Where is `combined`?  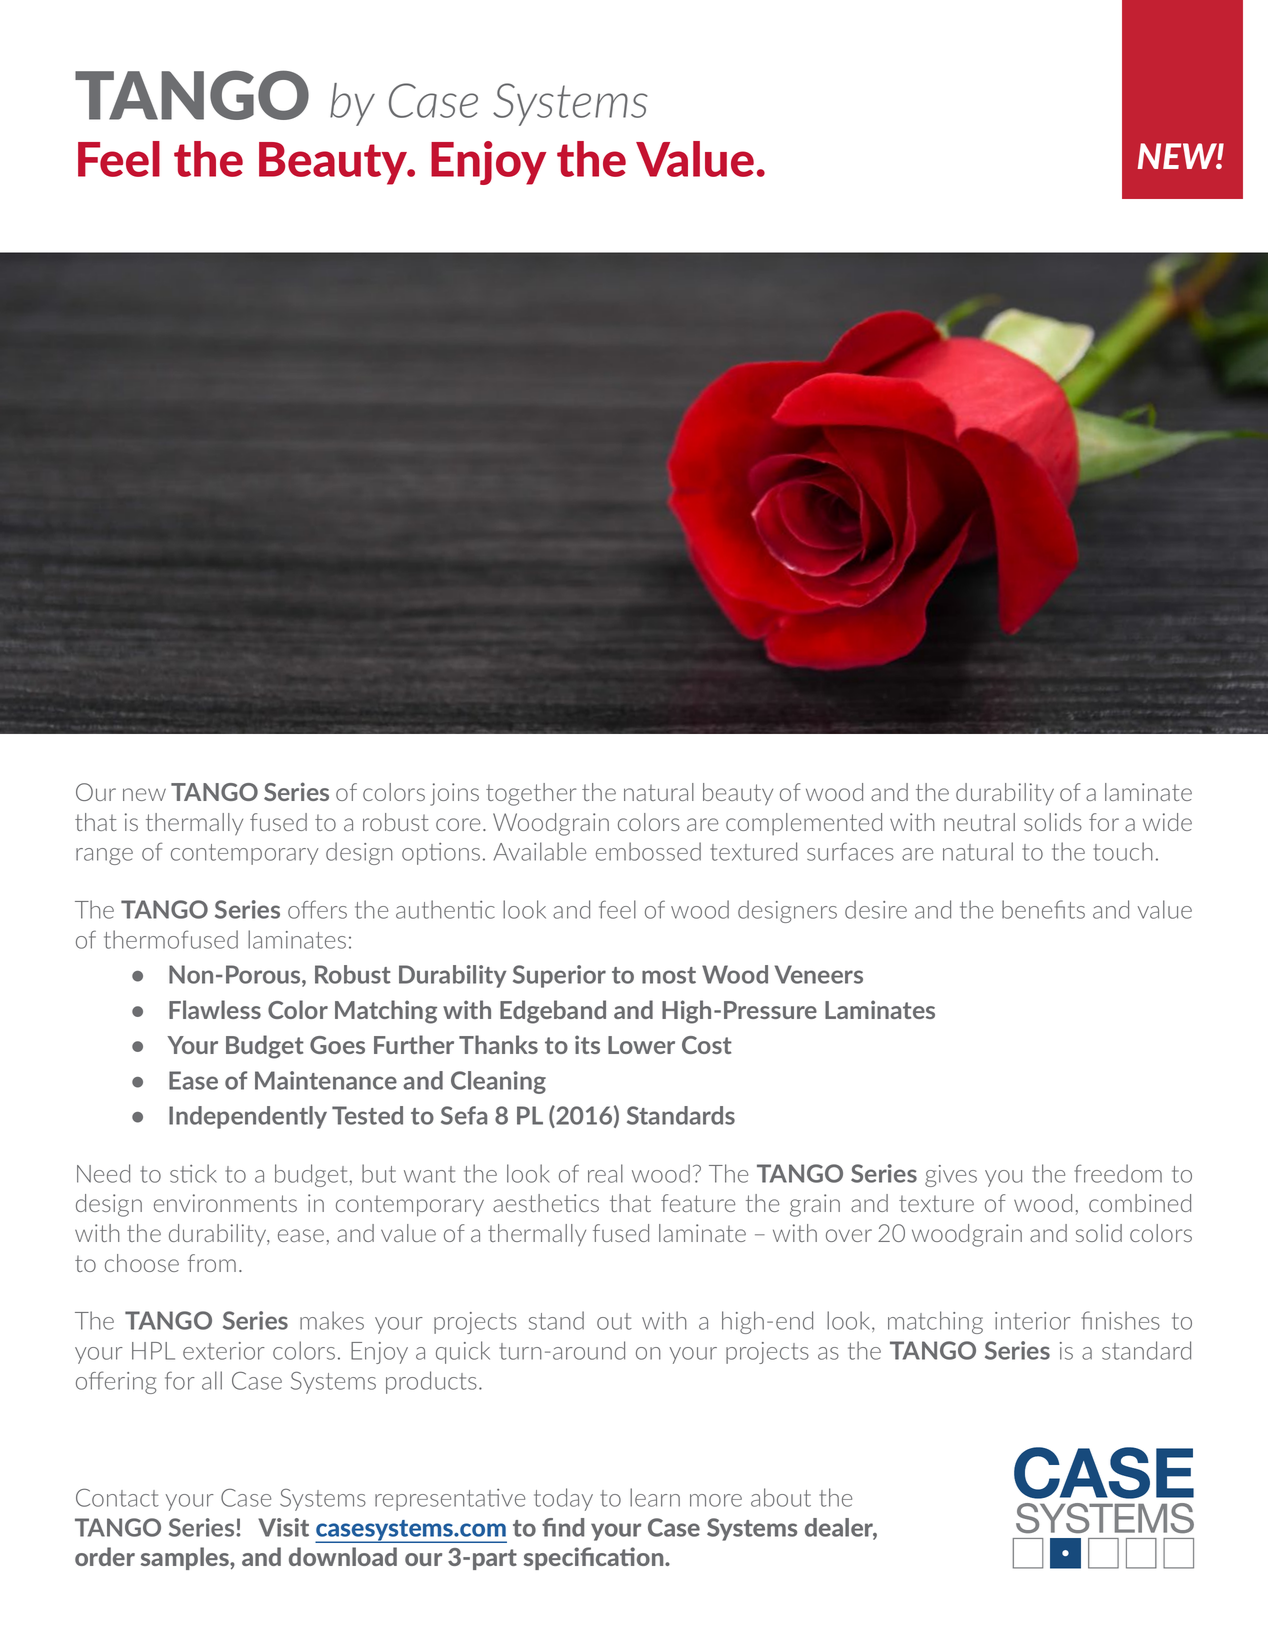 combined is located at coordinates (1140, 1203).
